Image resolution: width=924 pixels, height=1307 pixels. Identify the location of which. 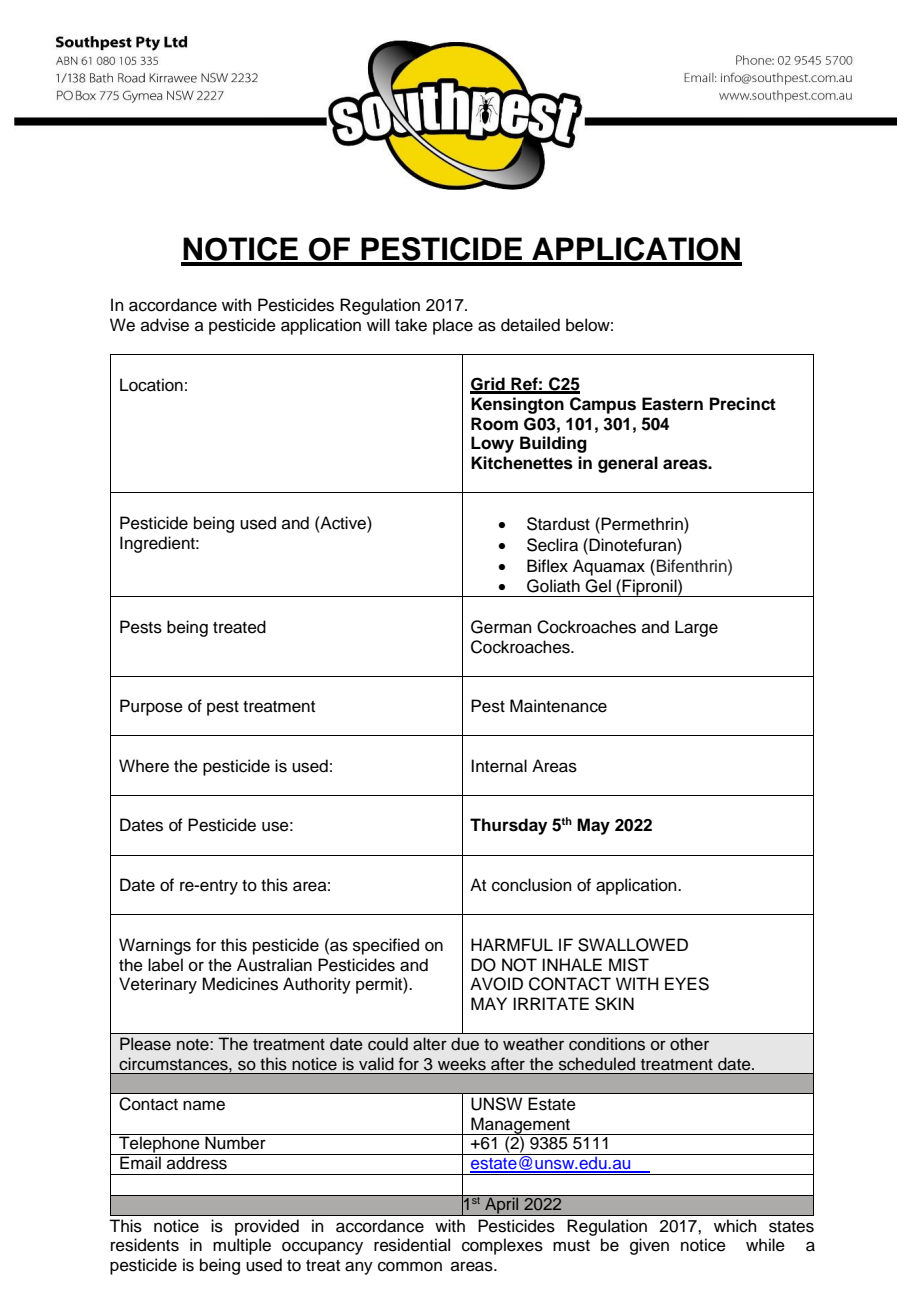
(735, 1226).
